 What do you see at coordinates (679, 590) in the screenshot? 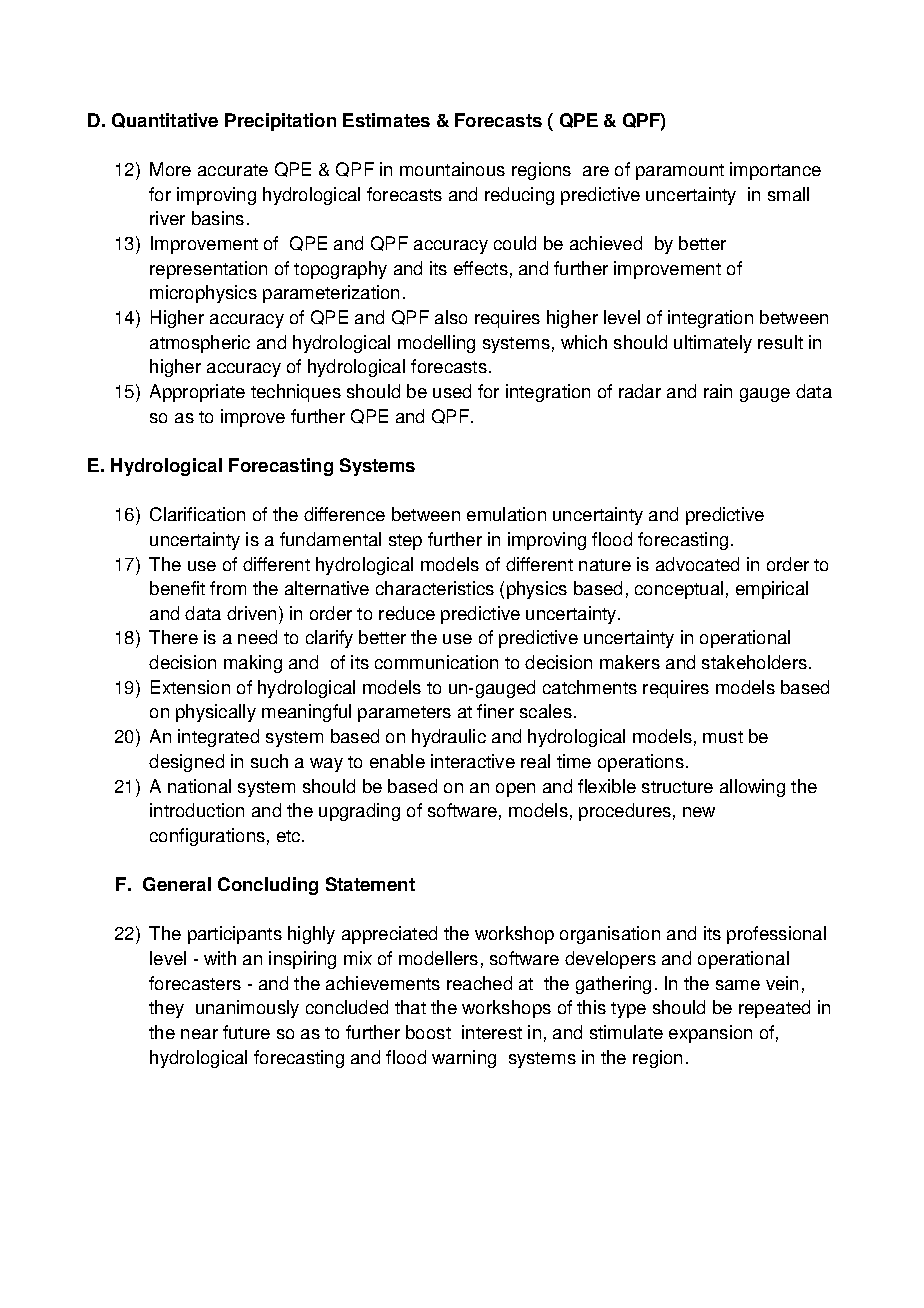
I see `conceptual` at bounding box center [679, 590].
